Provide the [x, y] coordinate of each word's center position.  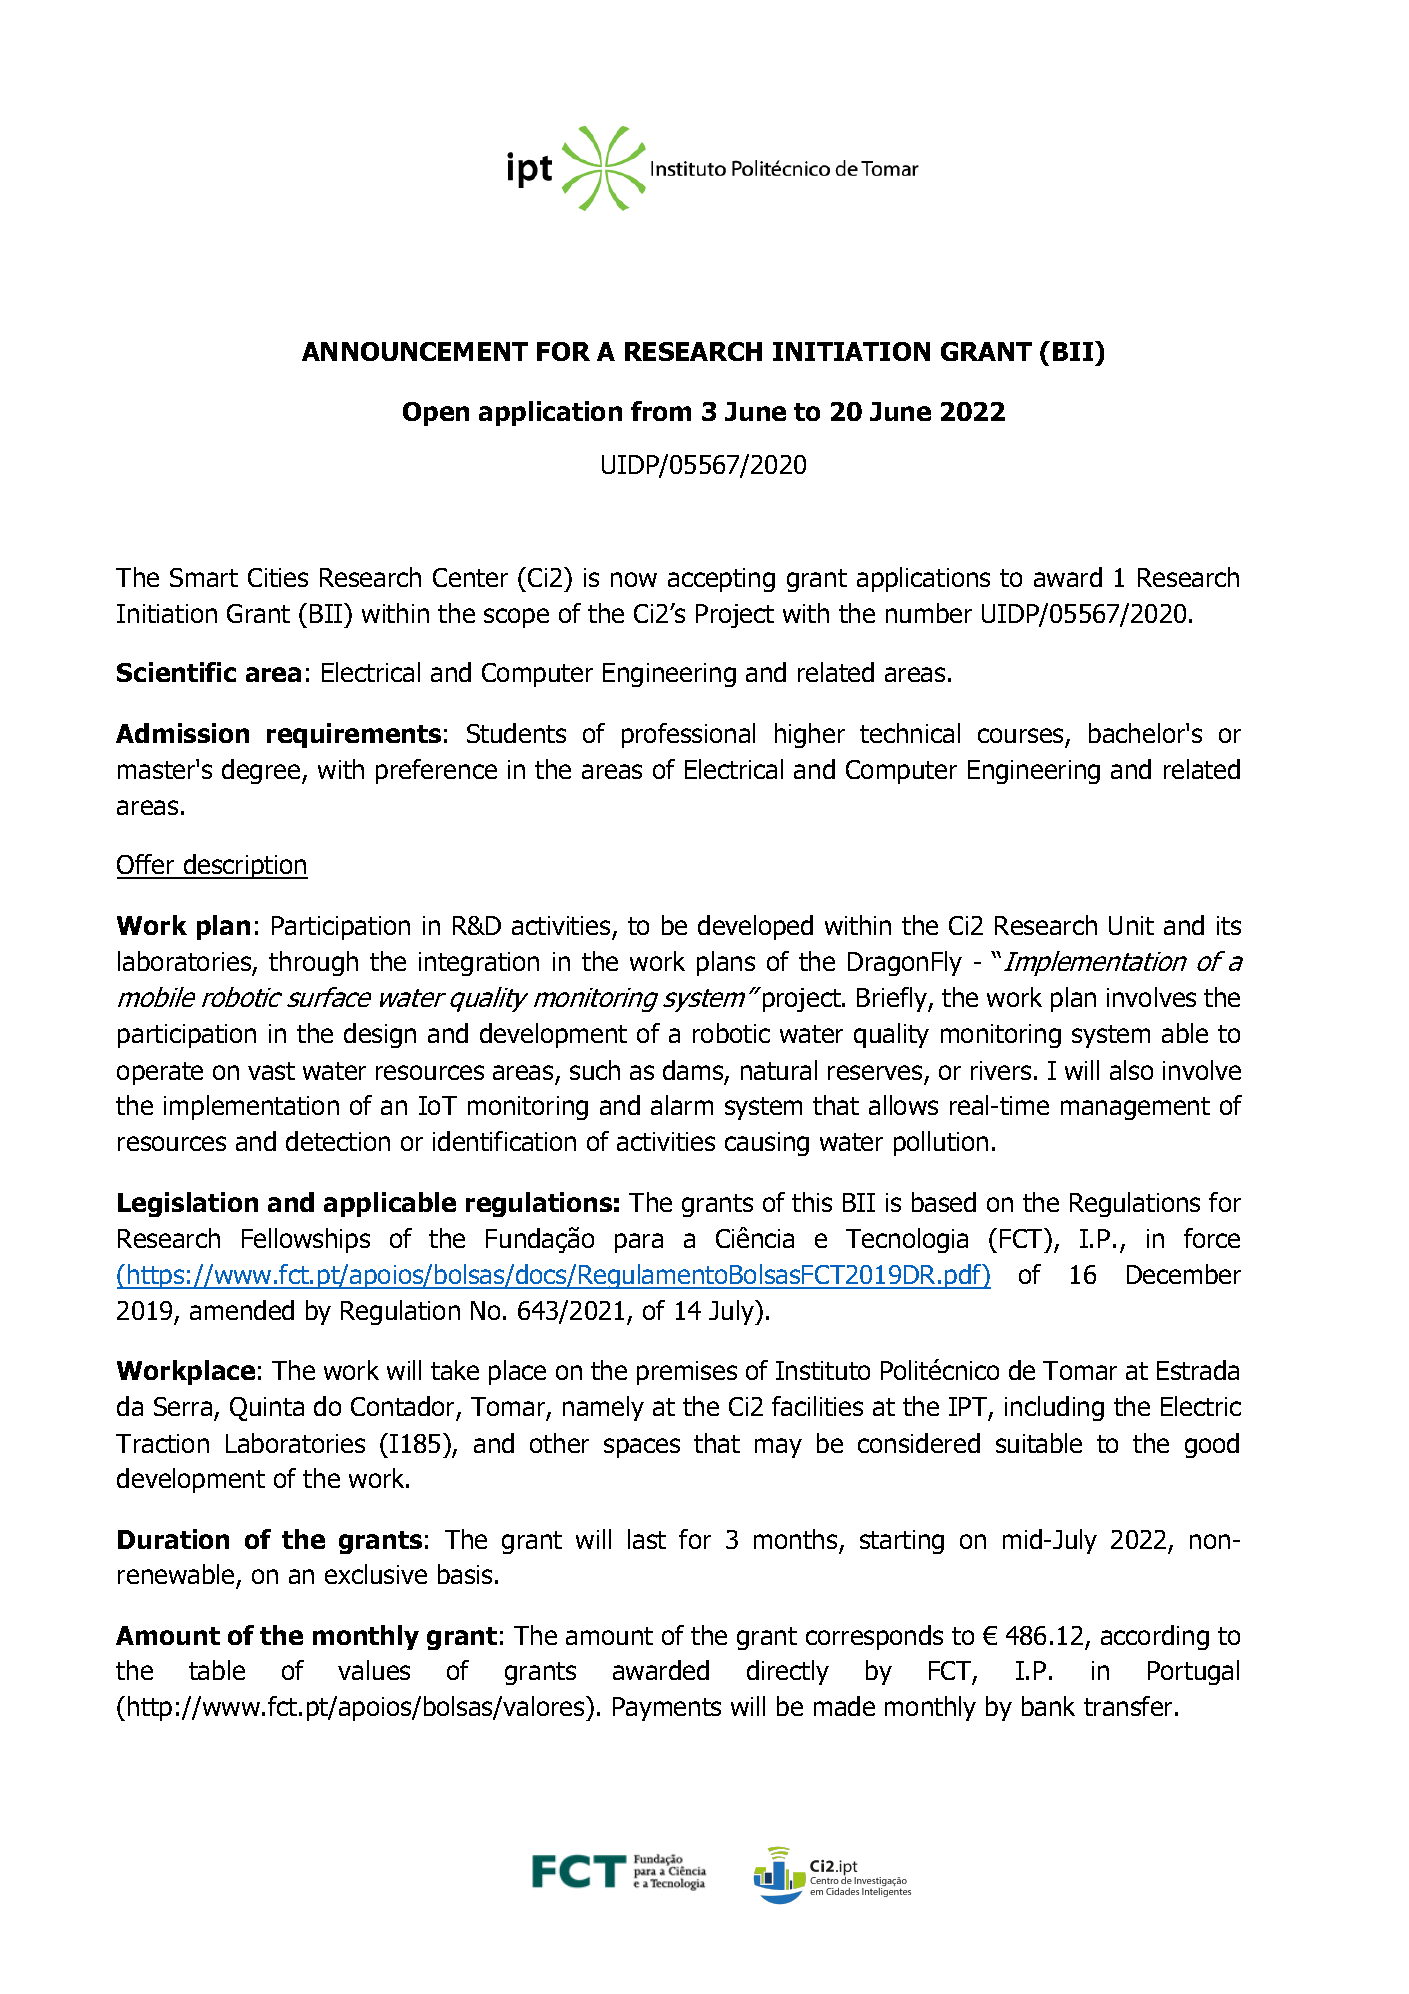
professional [688, 735]
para [639, 1243]
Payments [667, 1709]
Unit [1131, 925]
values [374, 1670]
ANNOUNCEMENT [415, 351]
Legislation [188, 1204]
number [929, 613]
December [1184, 1274]
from [661, 411]
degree [262, 771]
